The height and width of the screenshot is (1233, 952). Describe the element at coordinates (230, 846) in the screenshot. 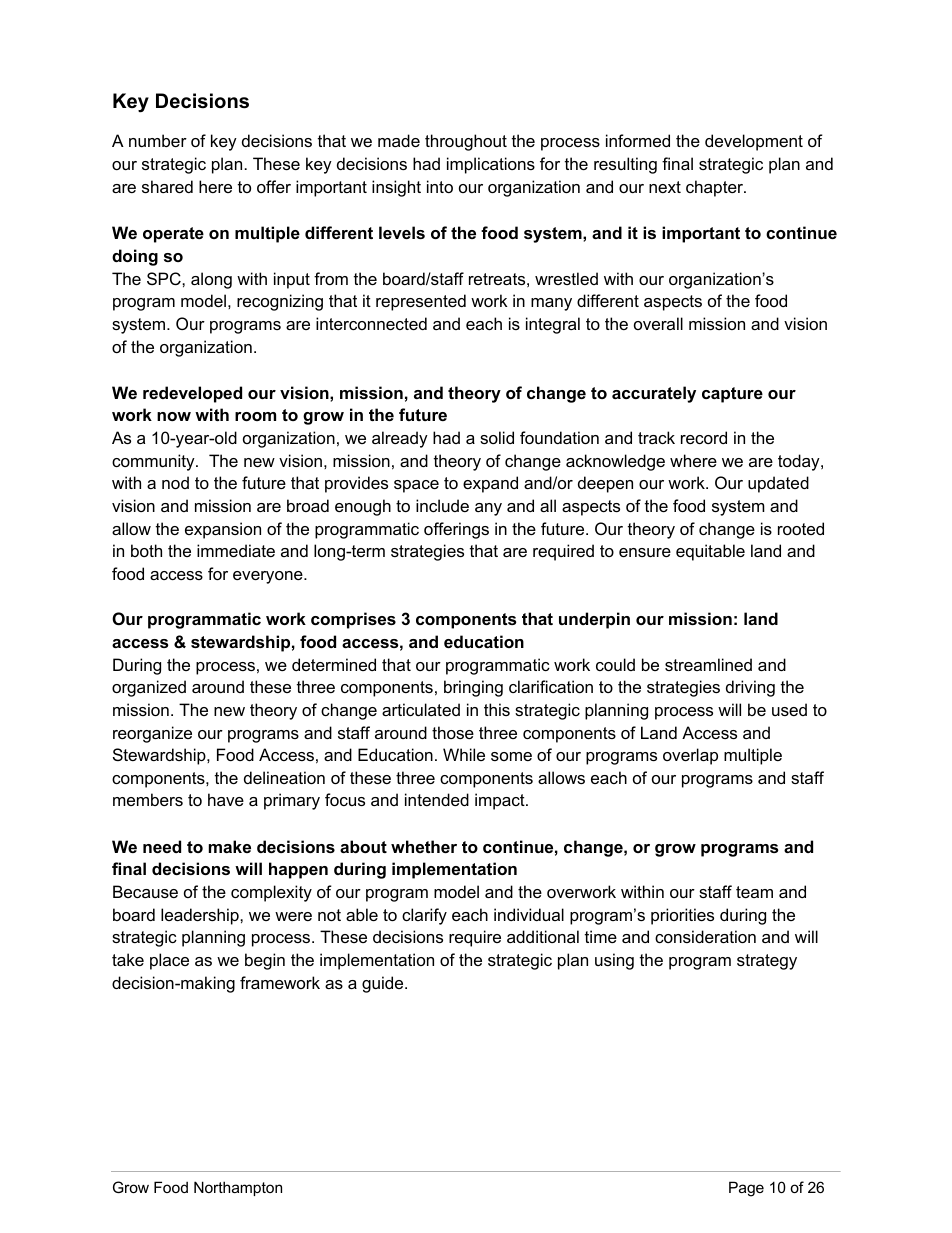

I see `make` at that location.
